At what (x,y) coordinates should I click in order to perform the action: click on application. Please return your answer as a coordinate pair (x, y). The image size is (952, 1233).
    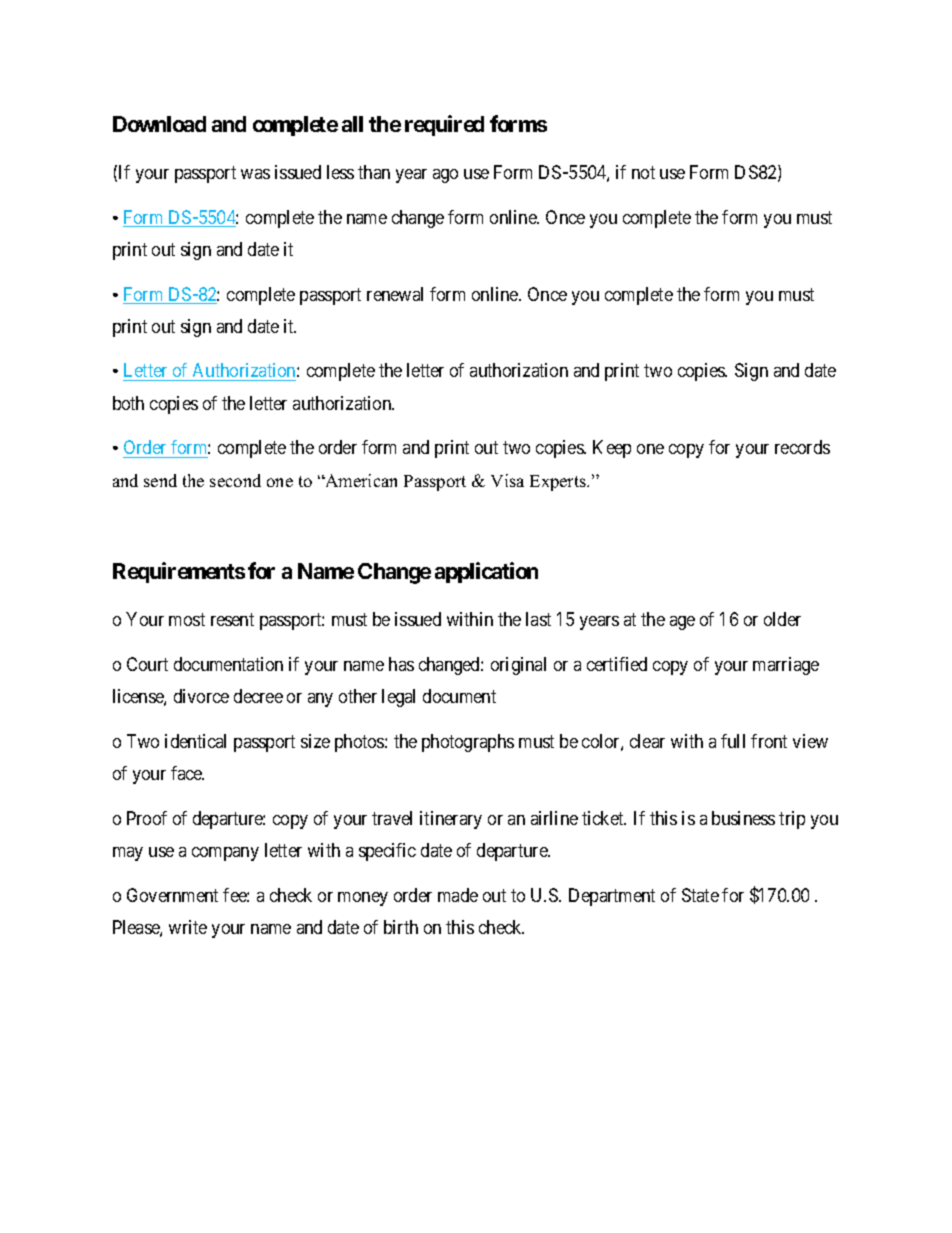
    Looking at the image, I should click on (486, 572).
